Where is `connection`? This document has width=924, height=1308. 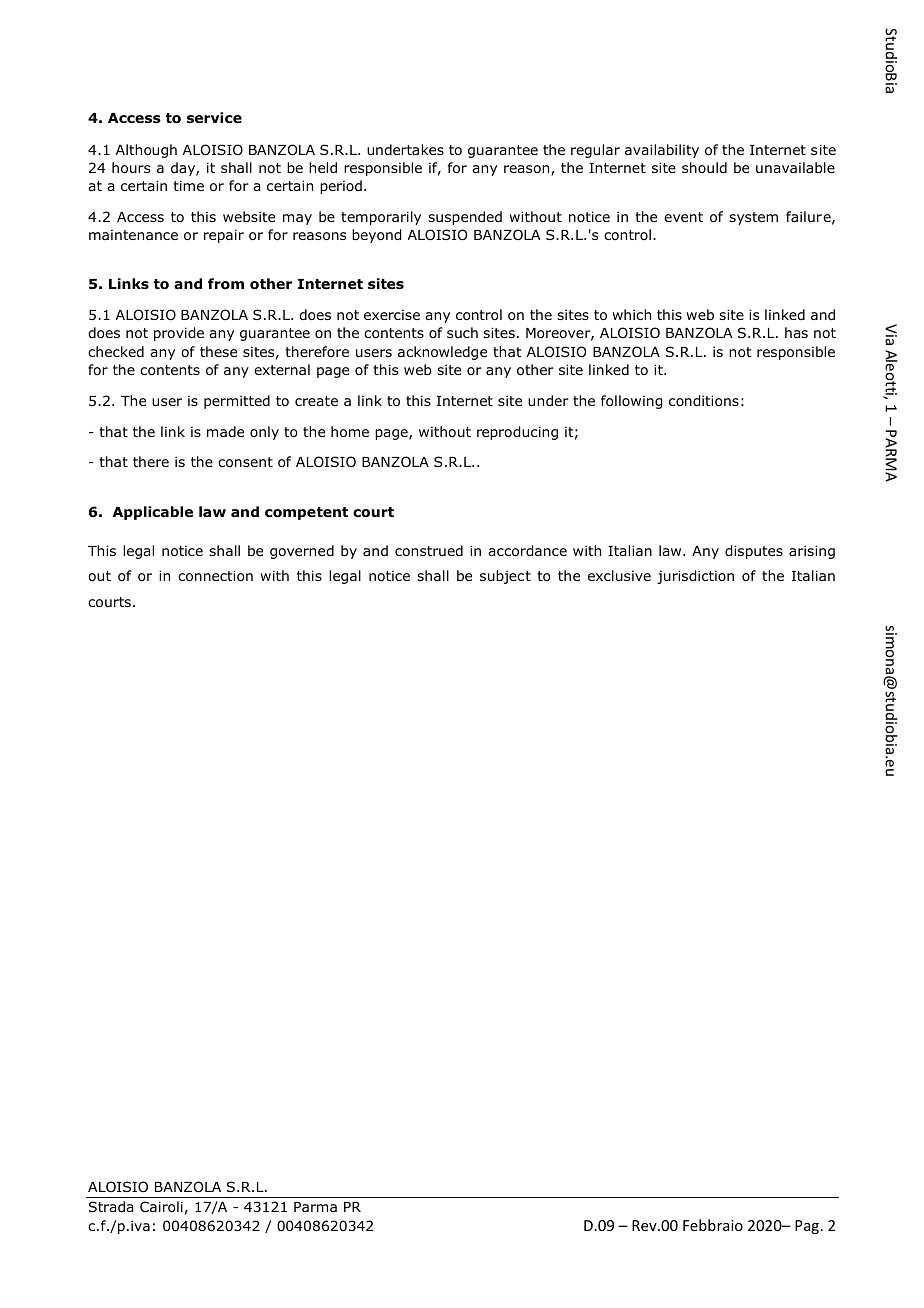
connection is located at coordinates (215, 576).
